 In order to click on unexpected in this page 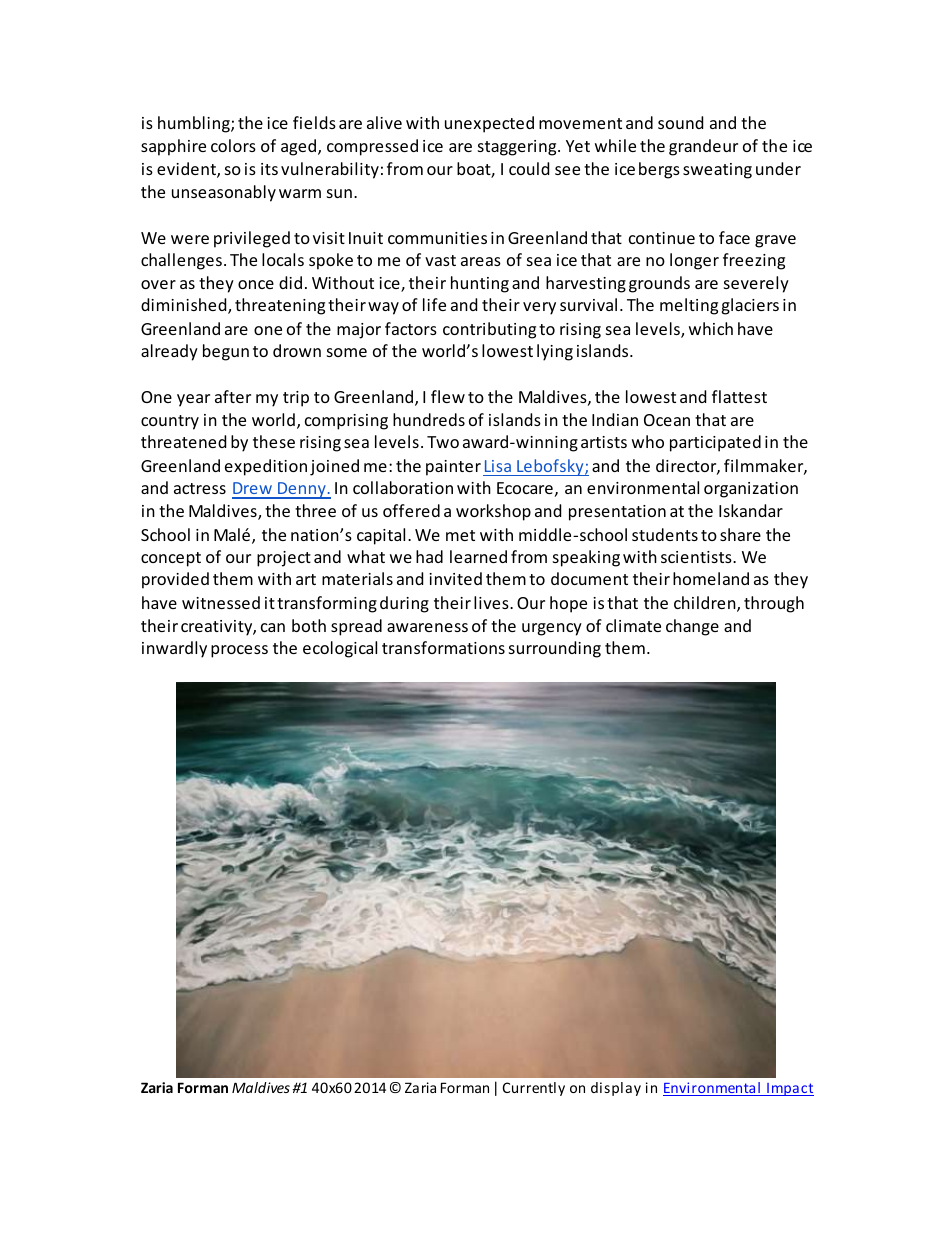, I will do `click(489, 124)`.
